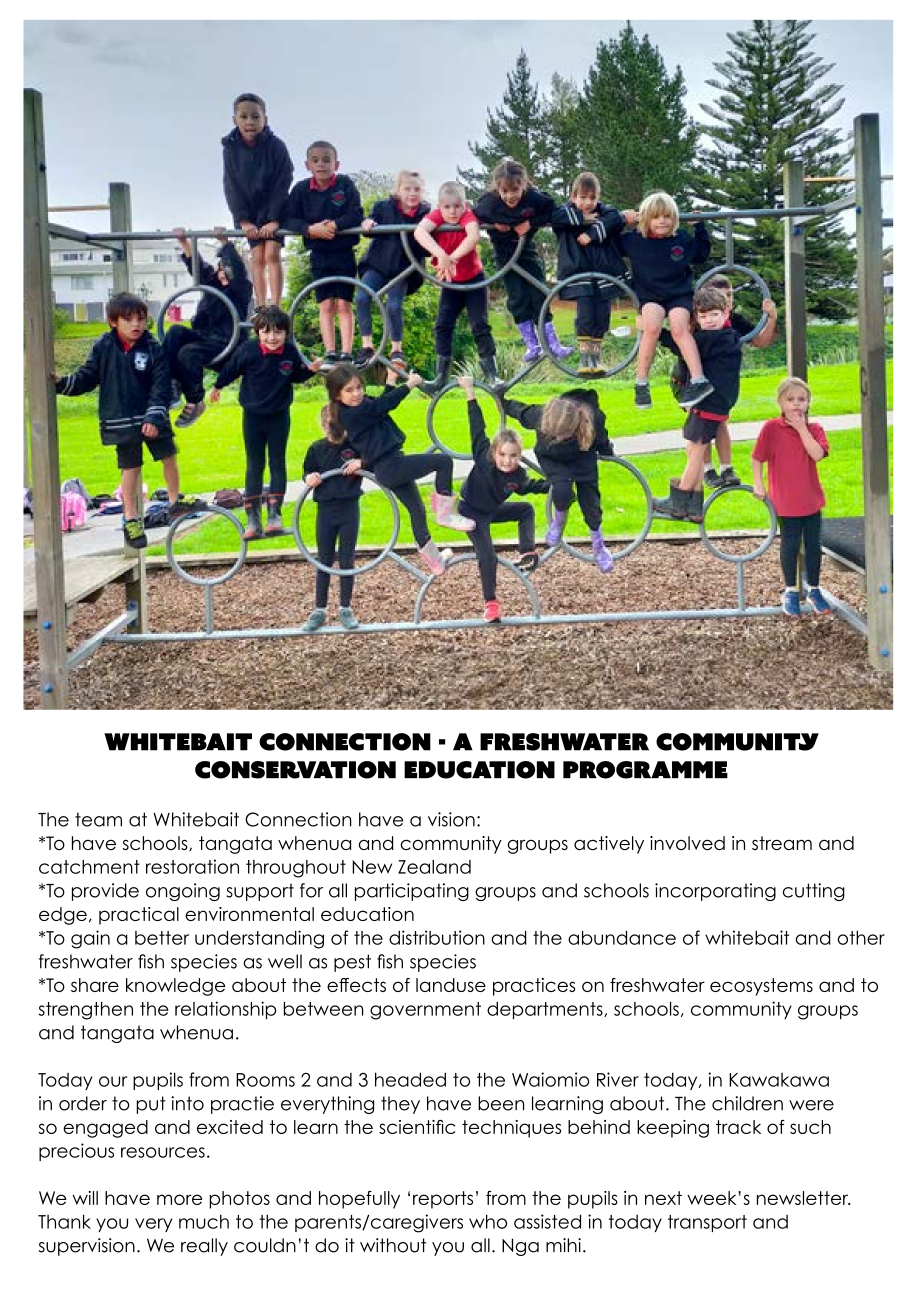 The image size is (924, 1308). Describe the element at coordinates (204, 1221) in the screenshot. I see `much` at that location.
